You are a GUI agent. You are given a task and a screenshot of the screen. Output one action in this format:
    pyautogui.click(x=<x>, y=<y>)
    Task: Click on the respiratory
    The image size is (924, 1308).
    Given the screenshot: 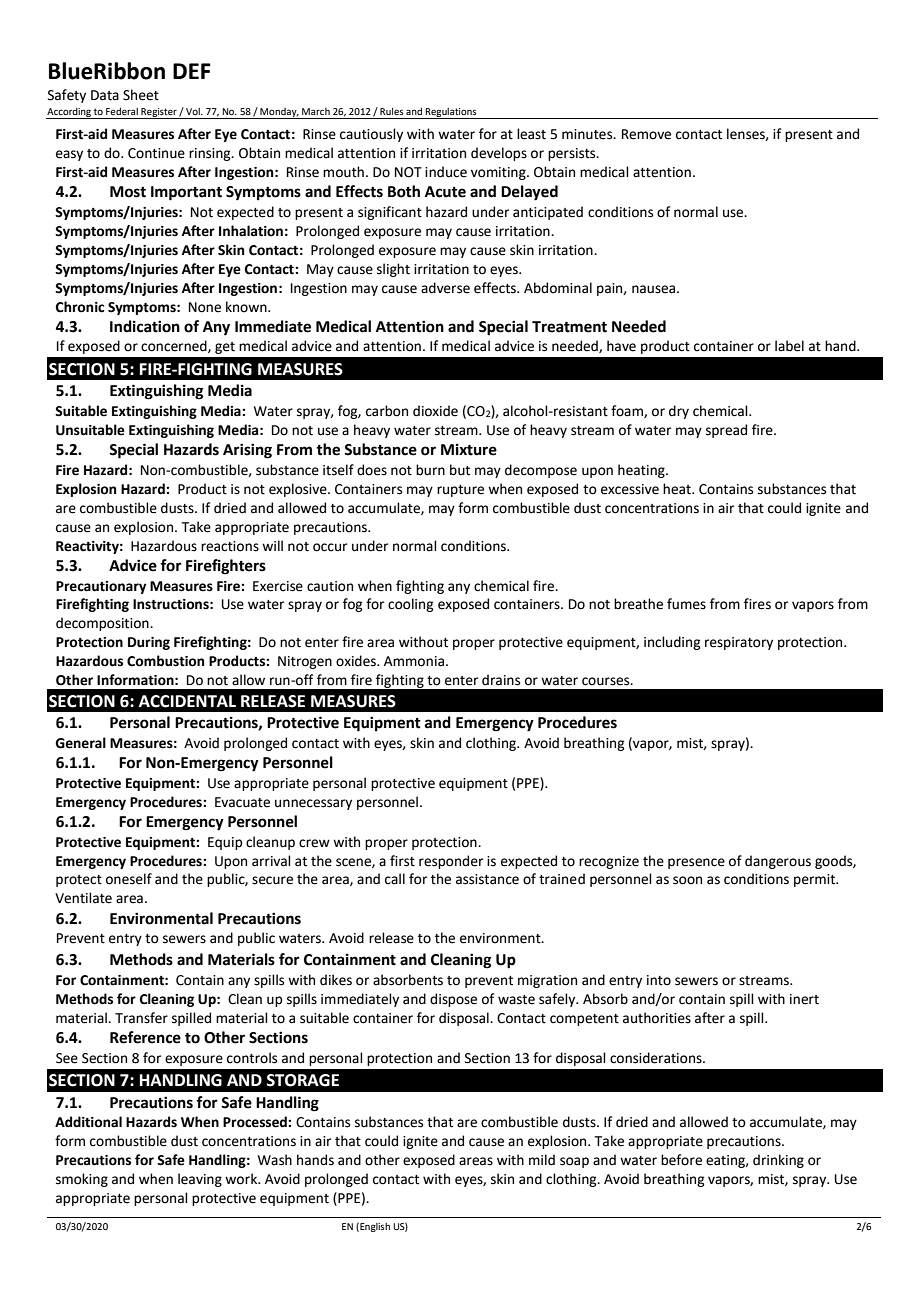 What is the action you would take?
    pyautogui.click(x=739, y=643)
